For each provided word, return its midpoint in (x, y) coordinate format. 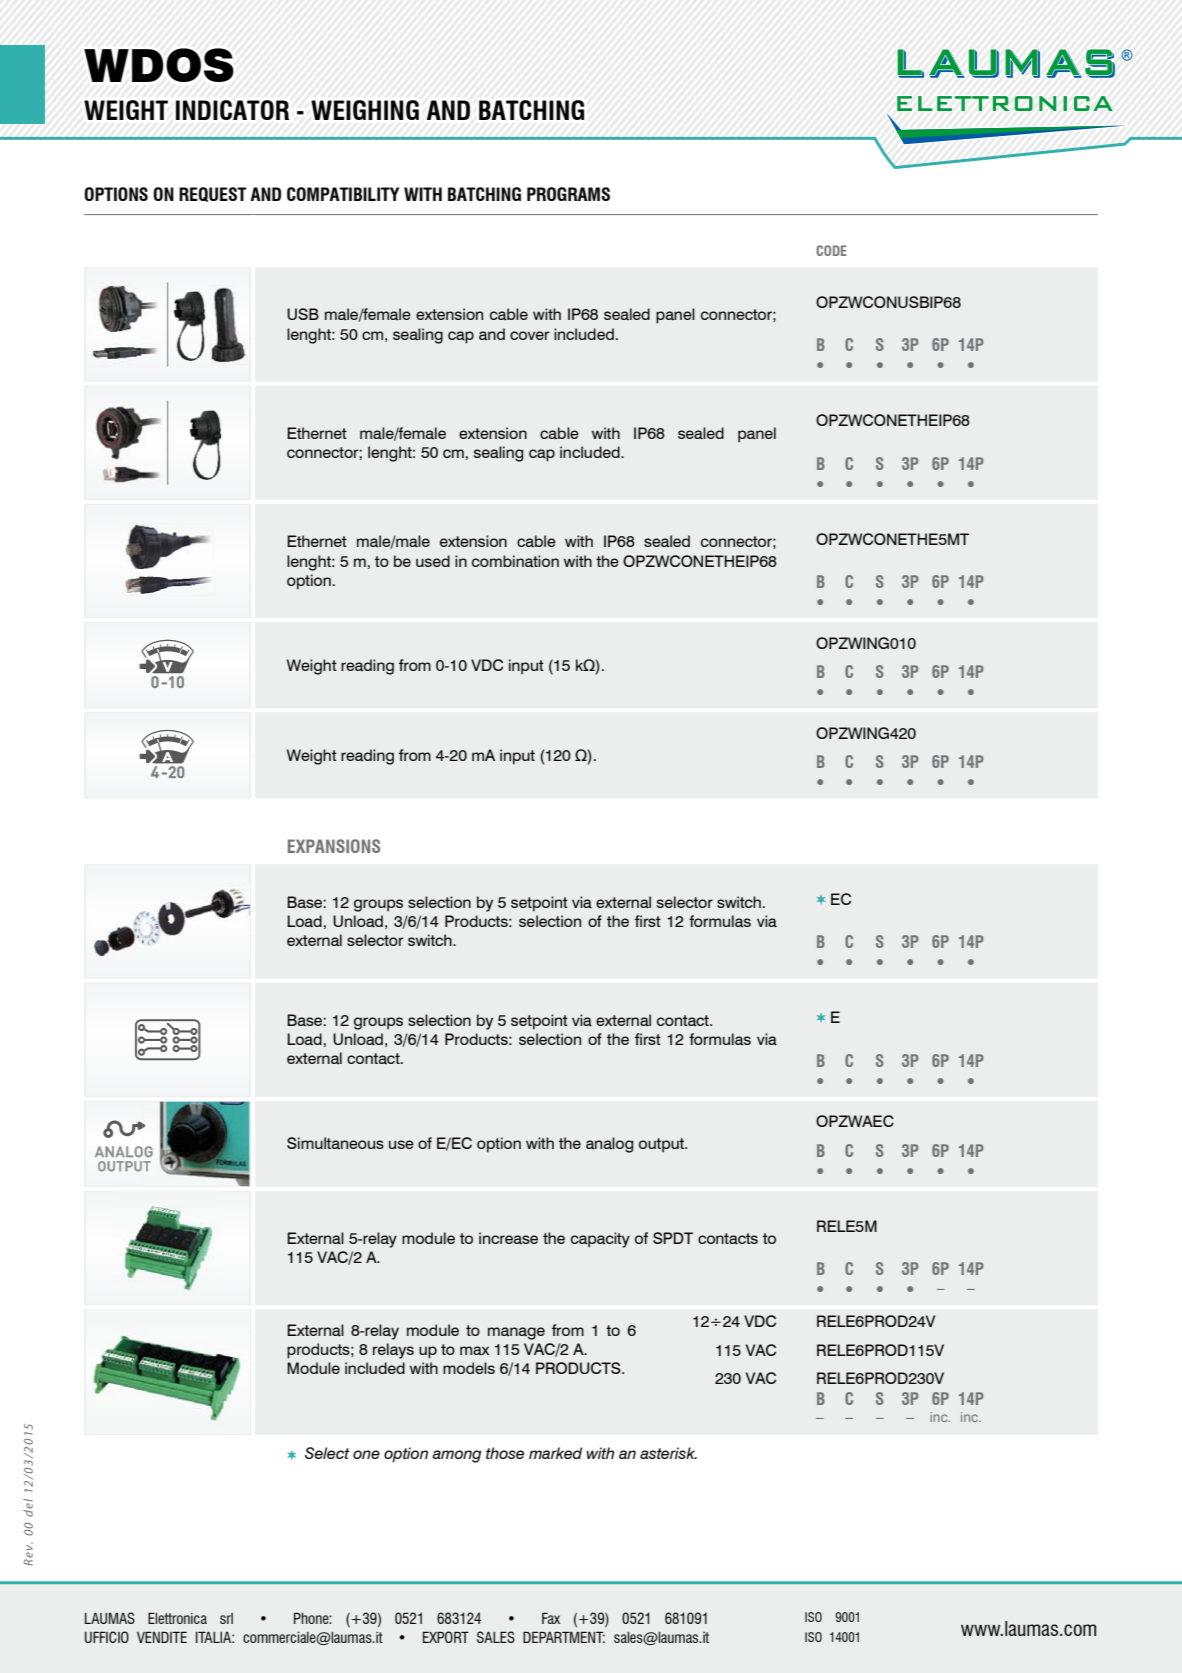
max (474, 1351)
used (433, 561)
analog (609, 1145)
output (663, 1145)
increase (508, 1238)
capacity (600, 1240)
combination (515, 561)
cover (529, 335)
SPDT (673, 1238)
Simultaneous (335, 1143)
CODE (831, 250)
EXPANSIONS (334, 846)
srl (226, 1618)
